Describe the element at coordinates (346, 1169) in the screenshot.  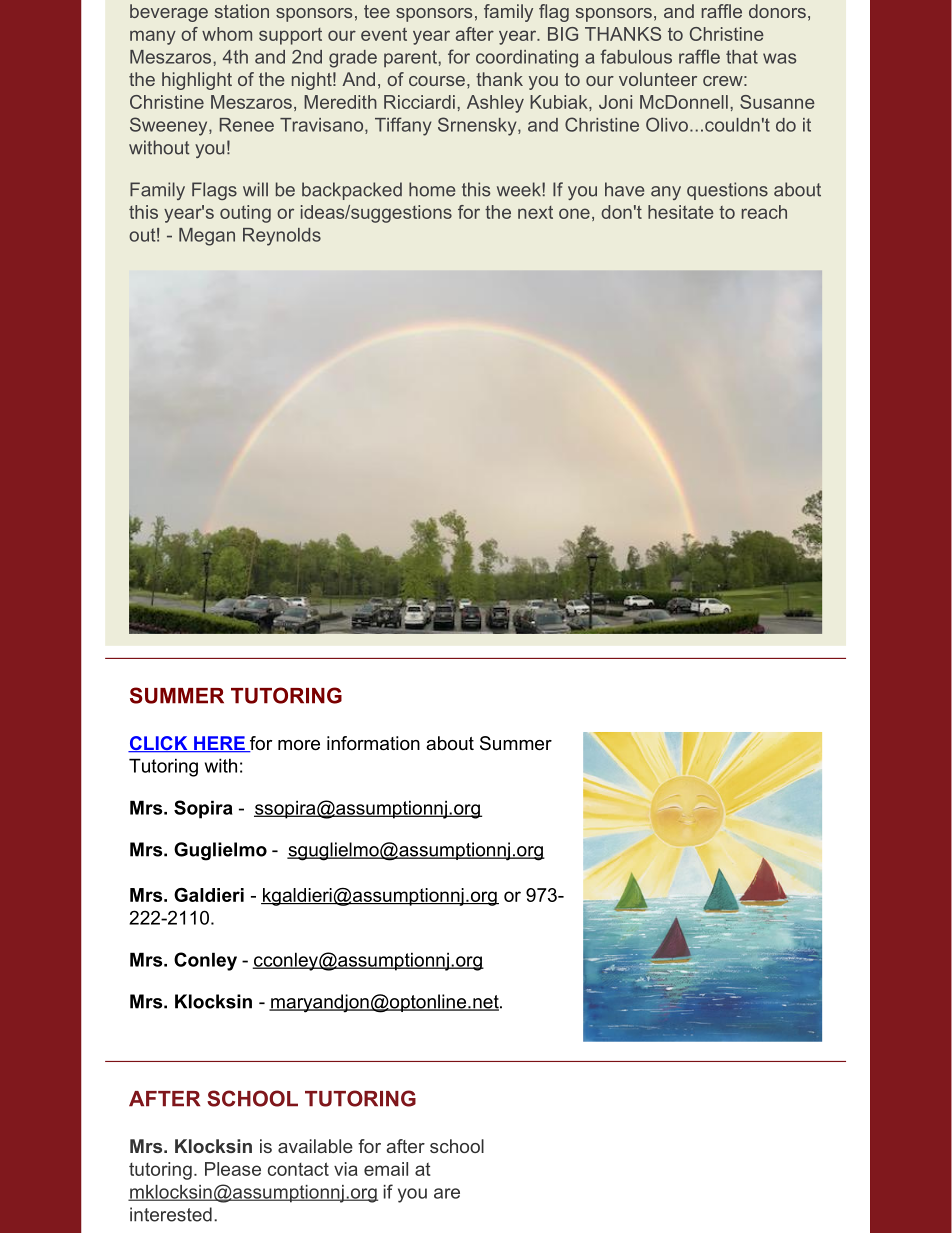
I see `via` at that location.
